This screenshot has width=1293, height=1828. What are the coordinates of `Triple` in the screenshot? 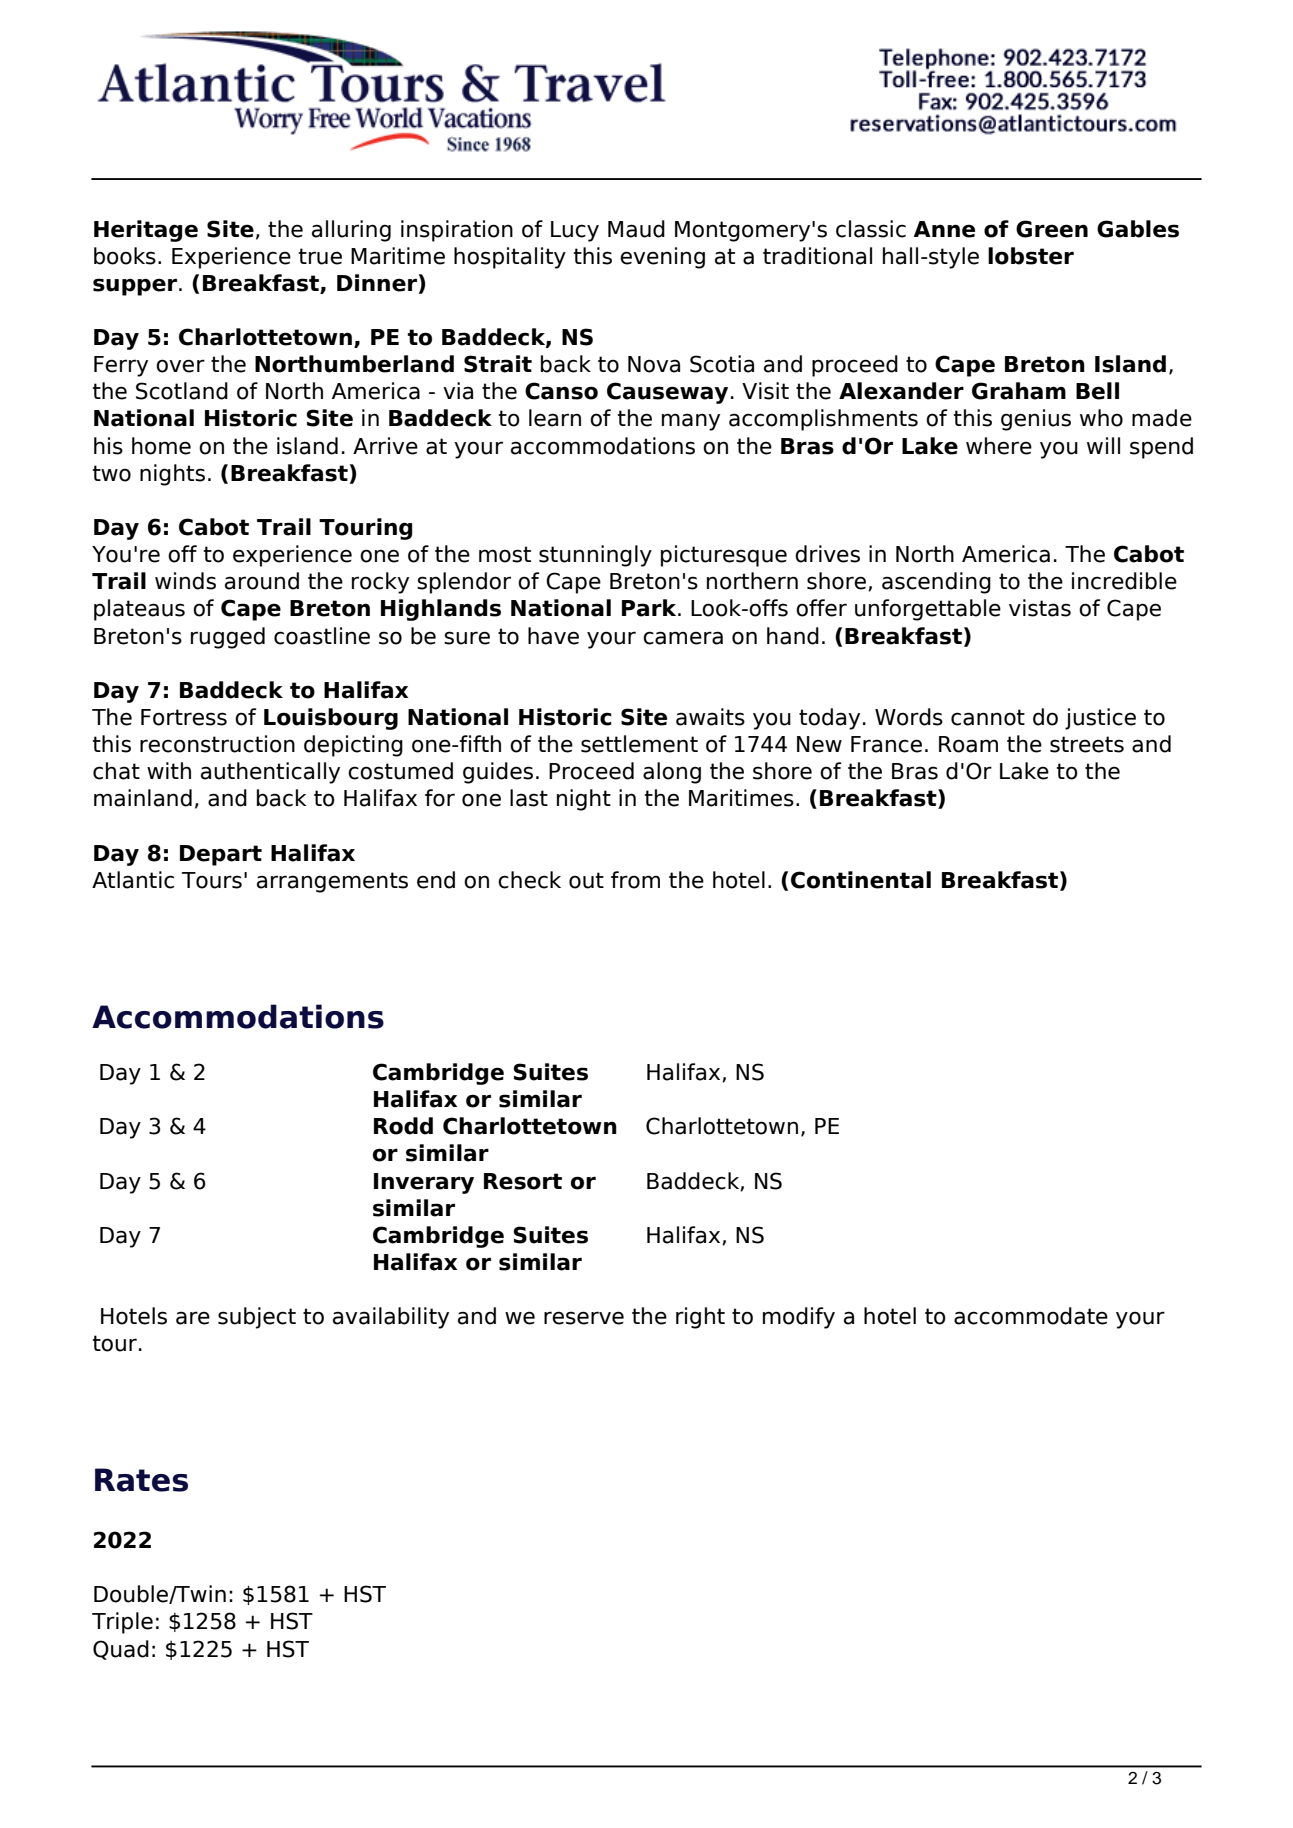 It's located at (122, 1623).
